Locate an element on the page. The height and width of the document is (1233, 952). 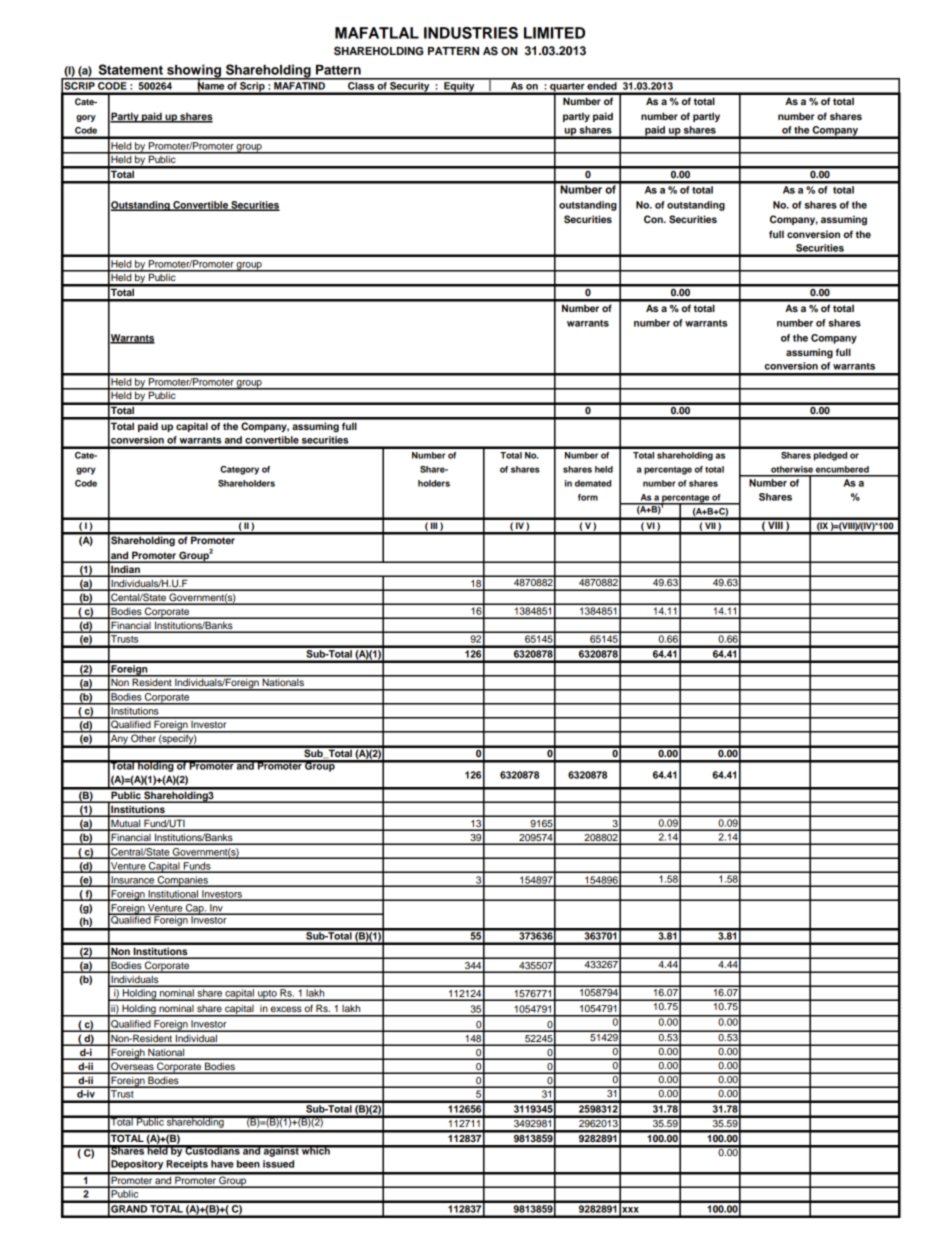
INDUSTRIES is located at coordinates (471, 33).
